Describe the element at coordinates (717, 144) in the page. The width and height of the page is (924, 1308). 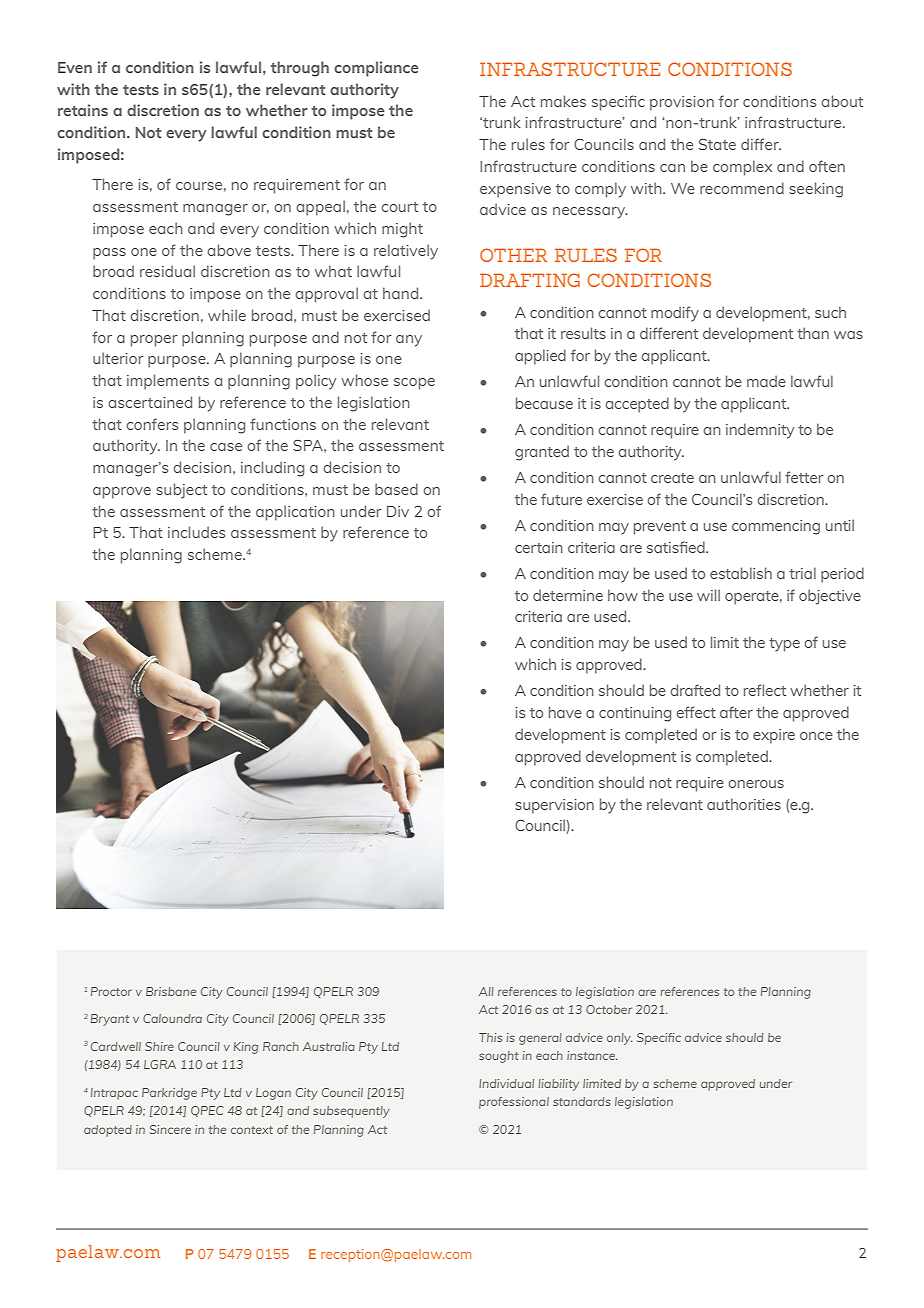
I see `State` at that location.
